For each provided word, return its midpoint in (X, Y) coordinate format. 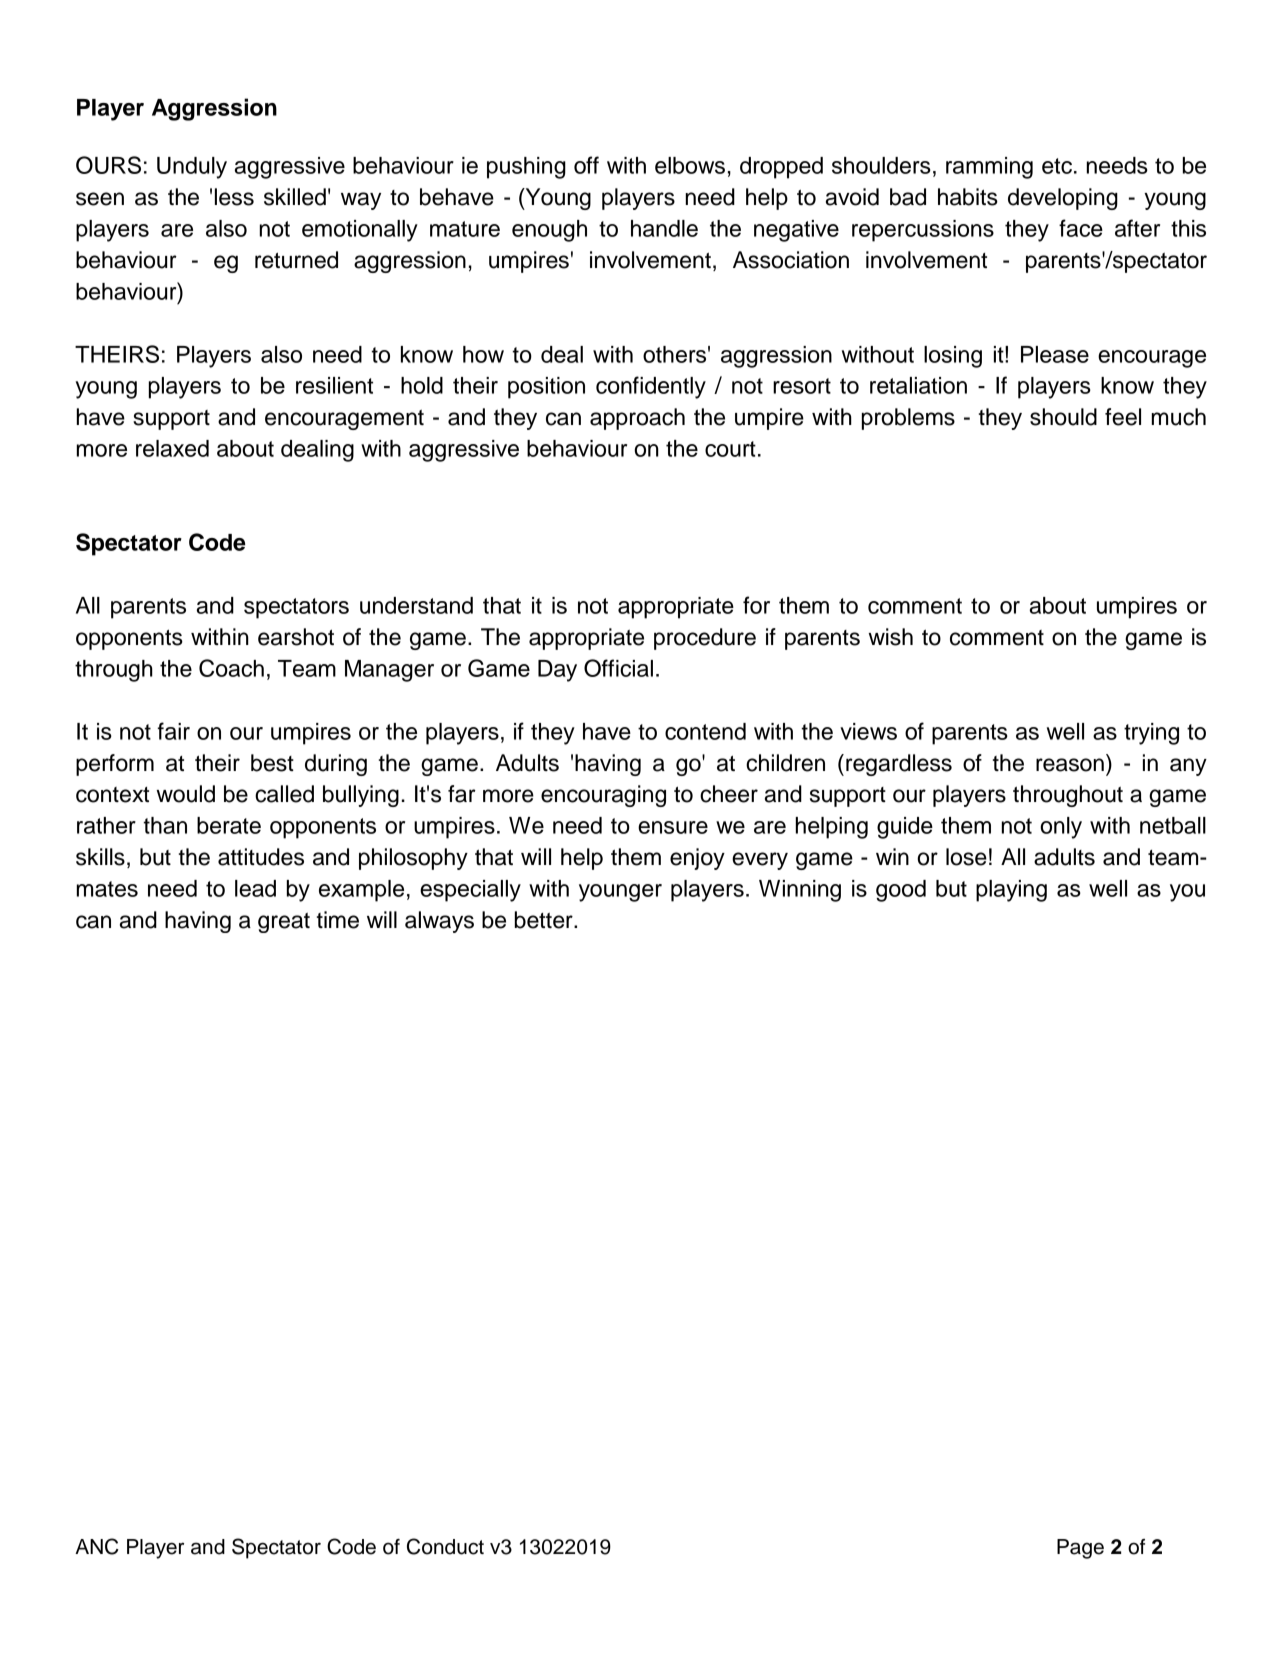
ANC (97, 1546)
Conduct (445, 1546)
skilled (295, 197)
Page (1080, 1549)
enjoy (697, 859)
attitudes (261, 857)
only (1061, 828)
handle (664, 228)
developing (1063, 199)
